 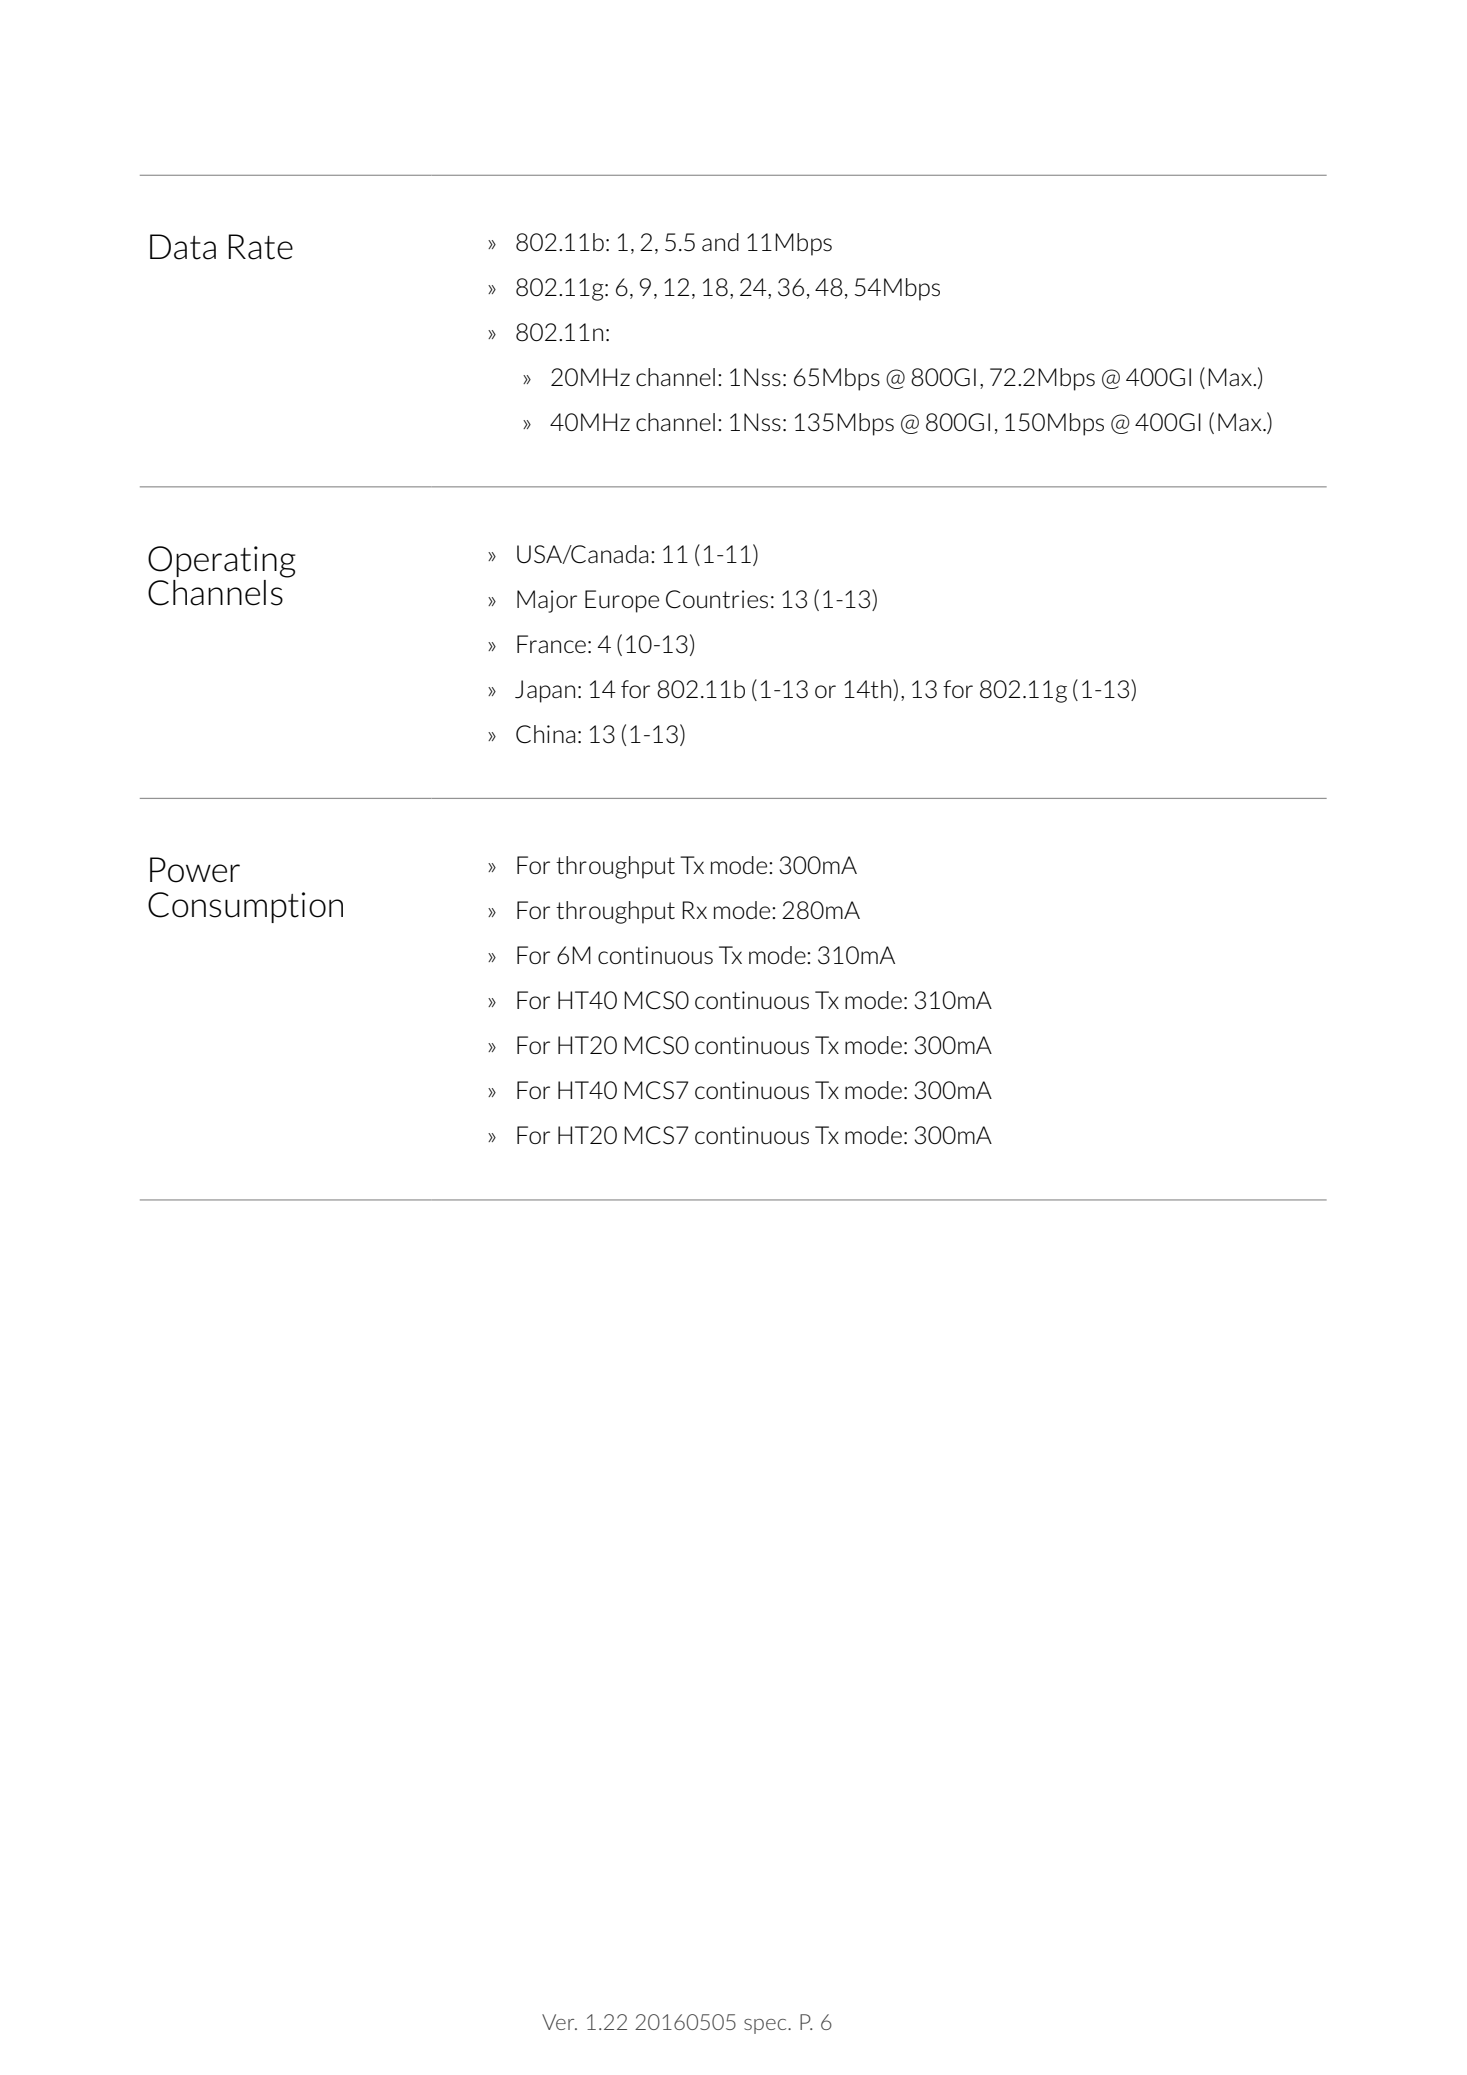 I want to click on and, so click(x=720, y=242).
